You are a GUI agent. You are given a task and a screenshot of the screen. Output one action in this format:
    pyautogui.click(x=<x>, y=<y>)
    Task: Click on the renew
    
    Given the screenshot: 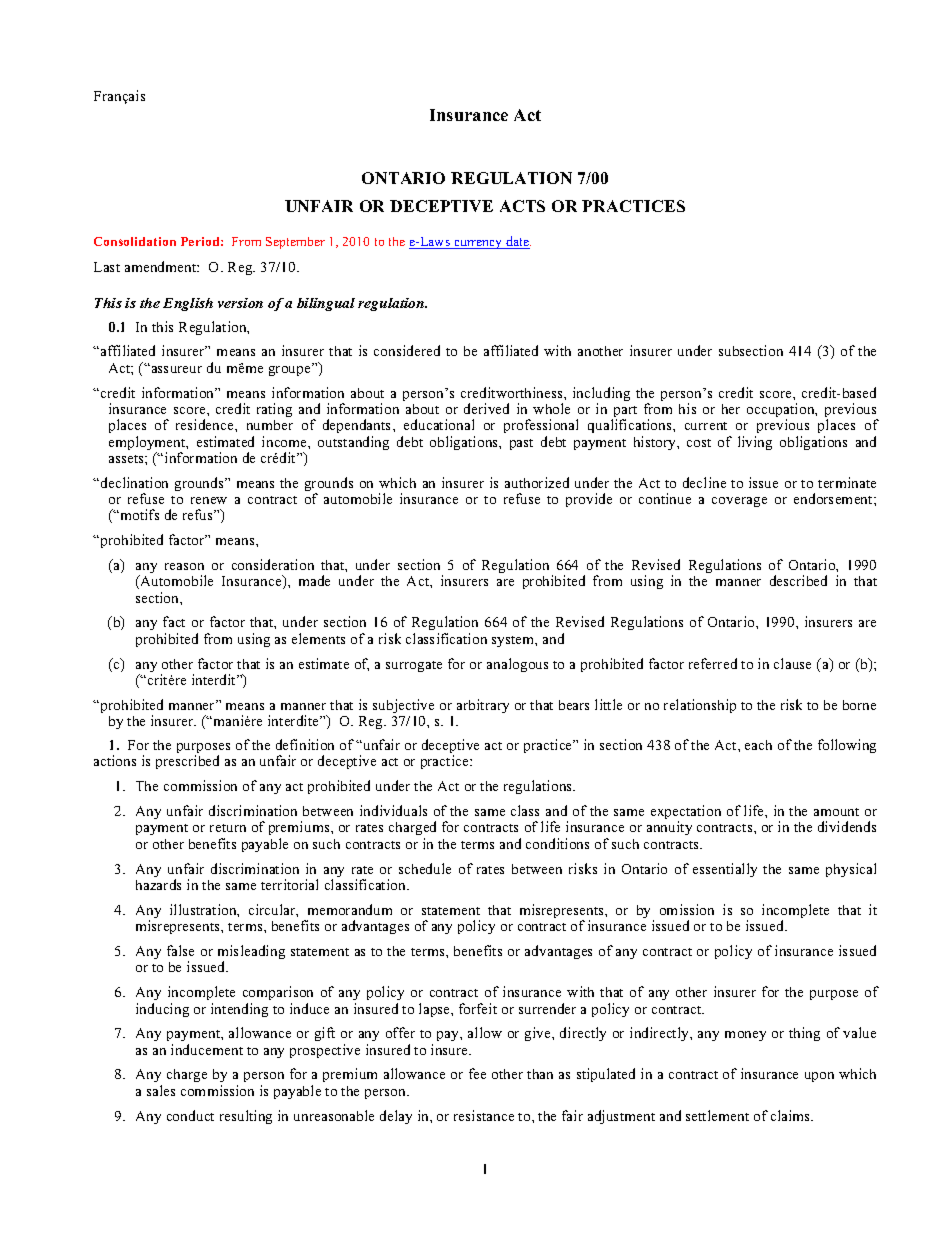 What is the action you would take?
    pyautogui.click(x=209, y=500)
